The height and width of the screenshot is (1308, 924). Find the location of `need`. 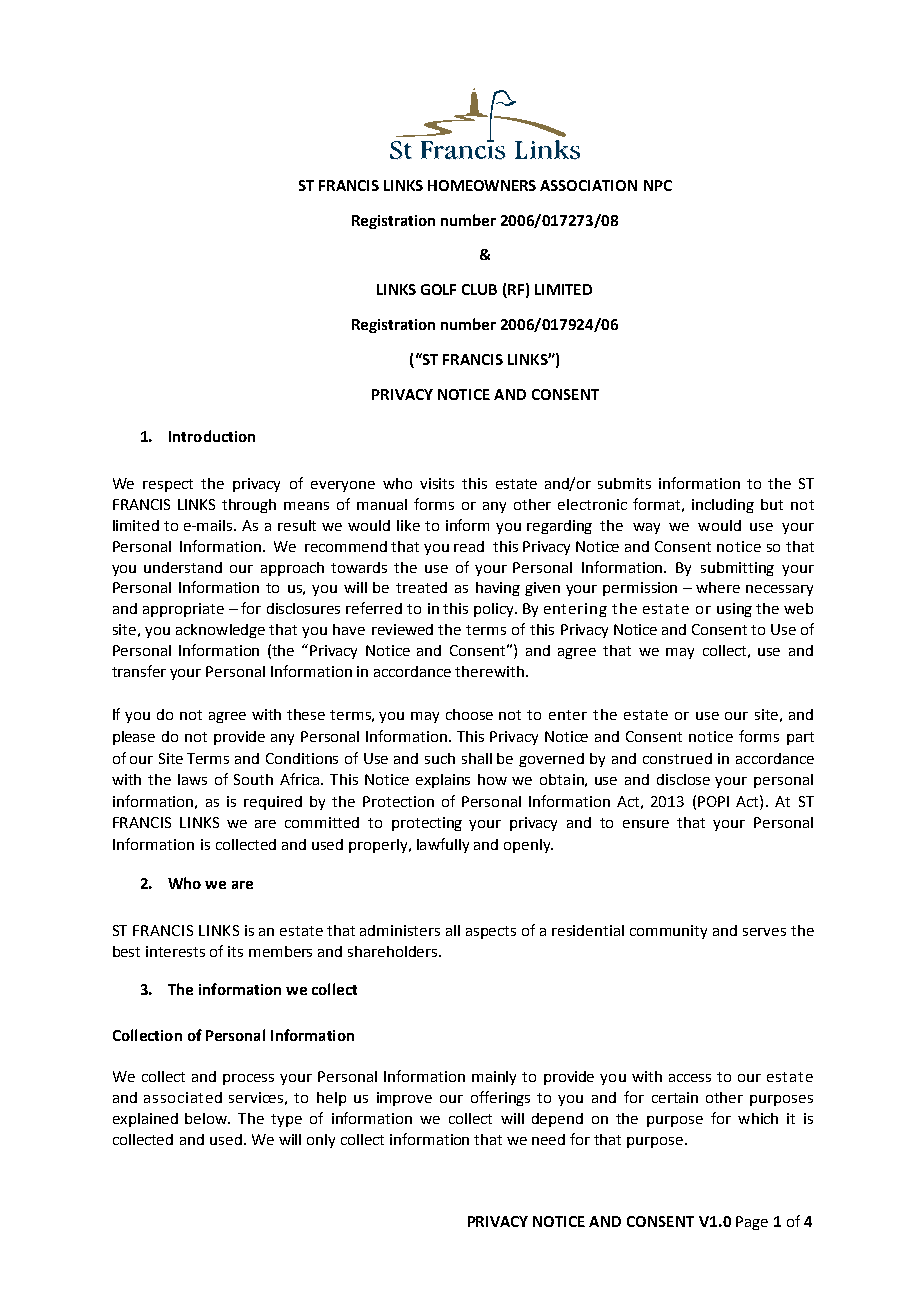

need is located at coordinates (548, 1139).
